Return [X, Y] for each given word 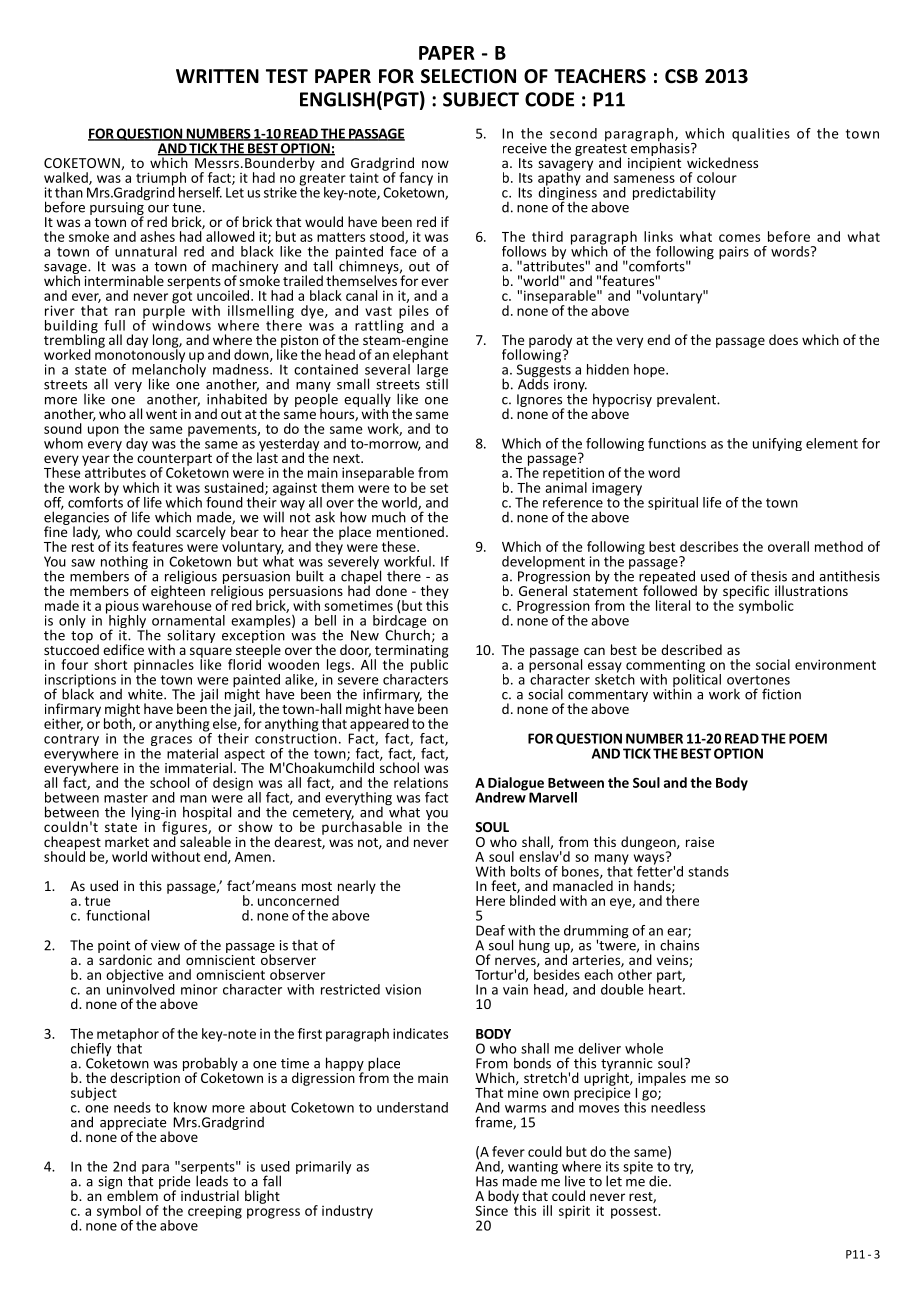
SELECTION [468, 76]
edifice [123, 649]
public [429, 665]
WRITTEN [217, 76]
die [659, 1181]
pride [174, 1183]
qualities [761, 134]
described [691, 649]
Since [492, 1210]
